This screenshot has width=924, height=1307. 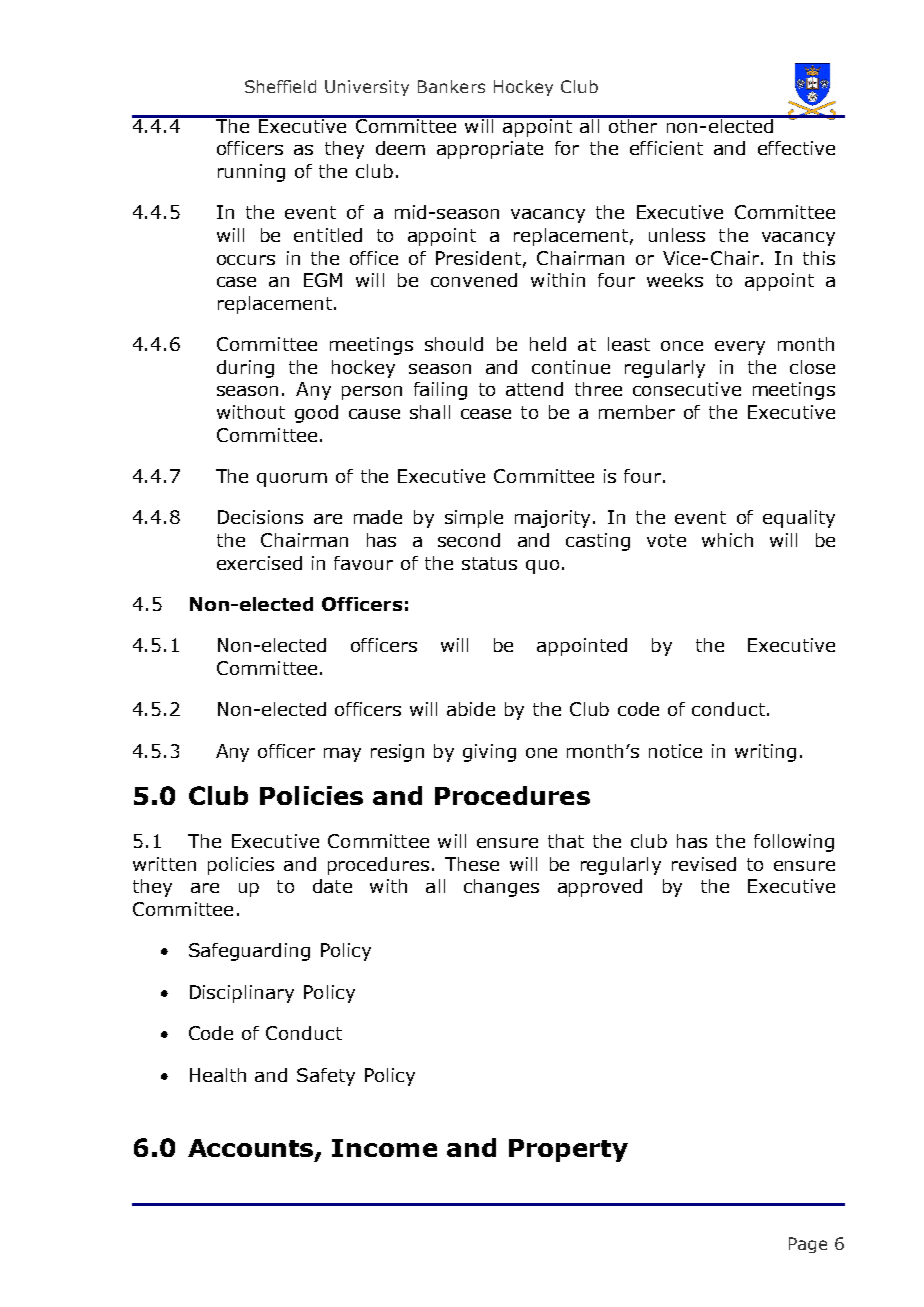 What do you see at coordinates (796, 148) in the screenshot?
I see `effective` at bounding box center [796, 148].
